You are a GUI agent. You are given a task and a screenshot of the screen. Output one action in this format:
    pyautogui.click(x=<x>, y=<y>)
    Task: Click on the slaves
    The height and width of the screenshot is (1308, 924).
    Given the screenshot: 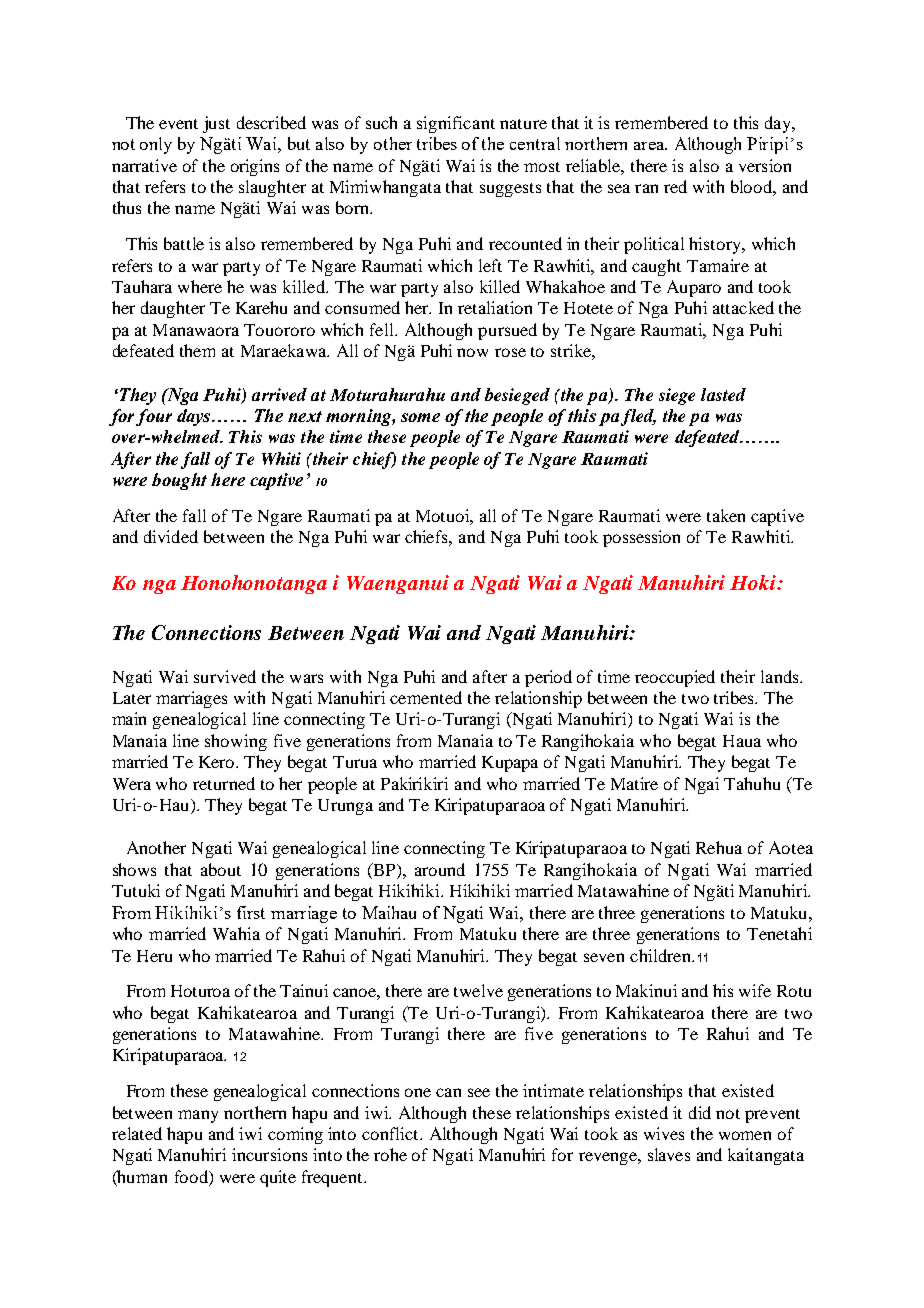 What is the action you would take?
    pyautogui.click(x=669, y=1154)
